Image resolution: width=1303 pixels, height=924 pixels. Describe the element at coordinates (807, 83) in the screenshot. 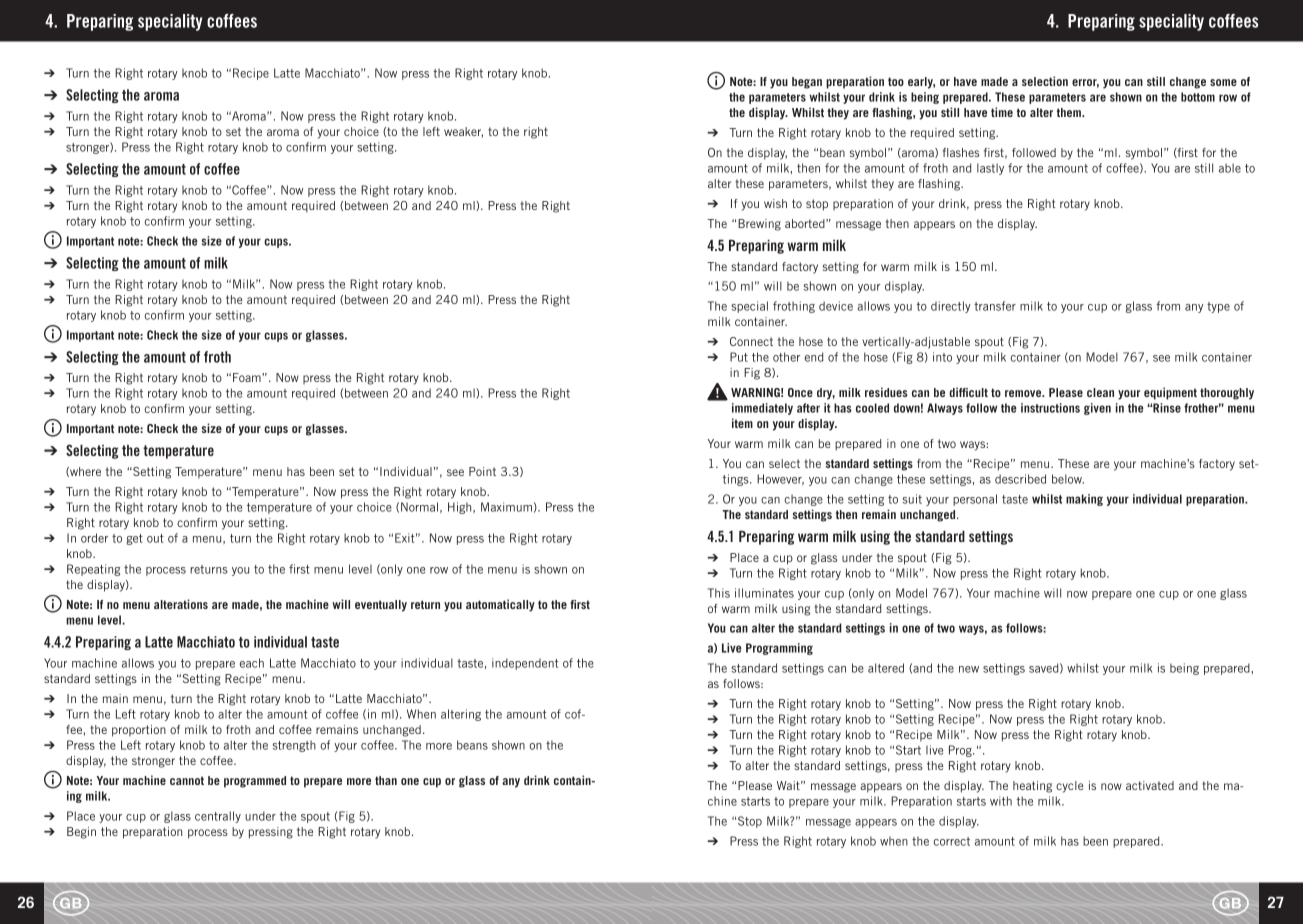

I see `began` at that location.
